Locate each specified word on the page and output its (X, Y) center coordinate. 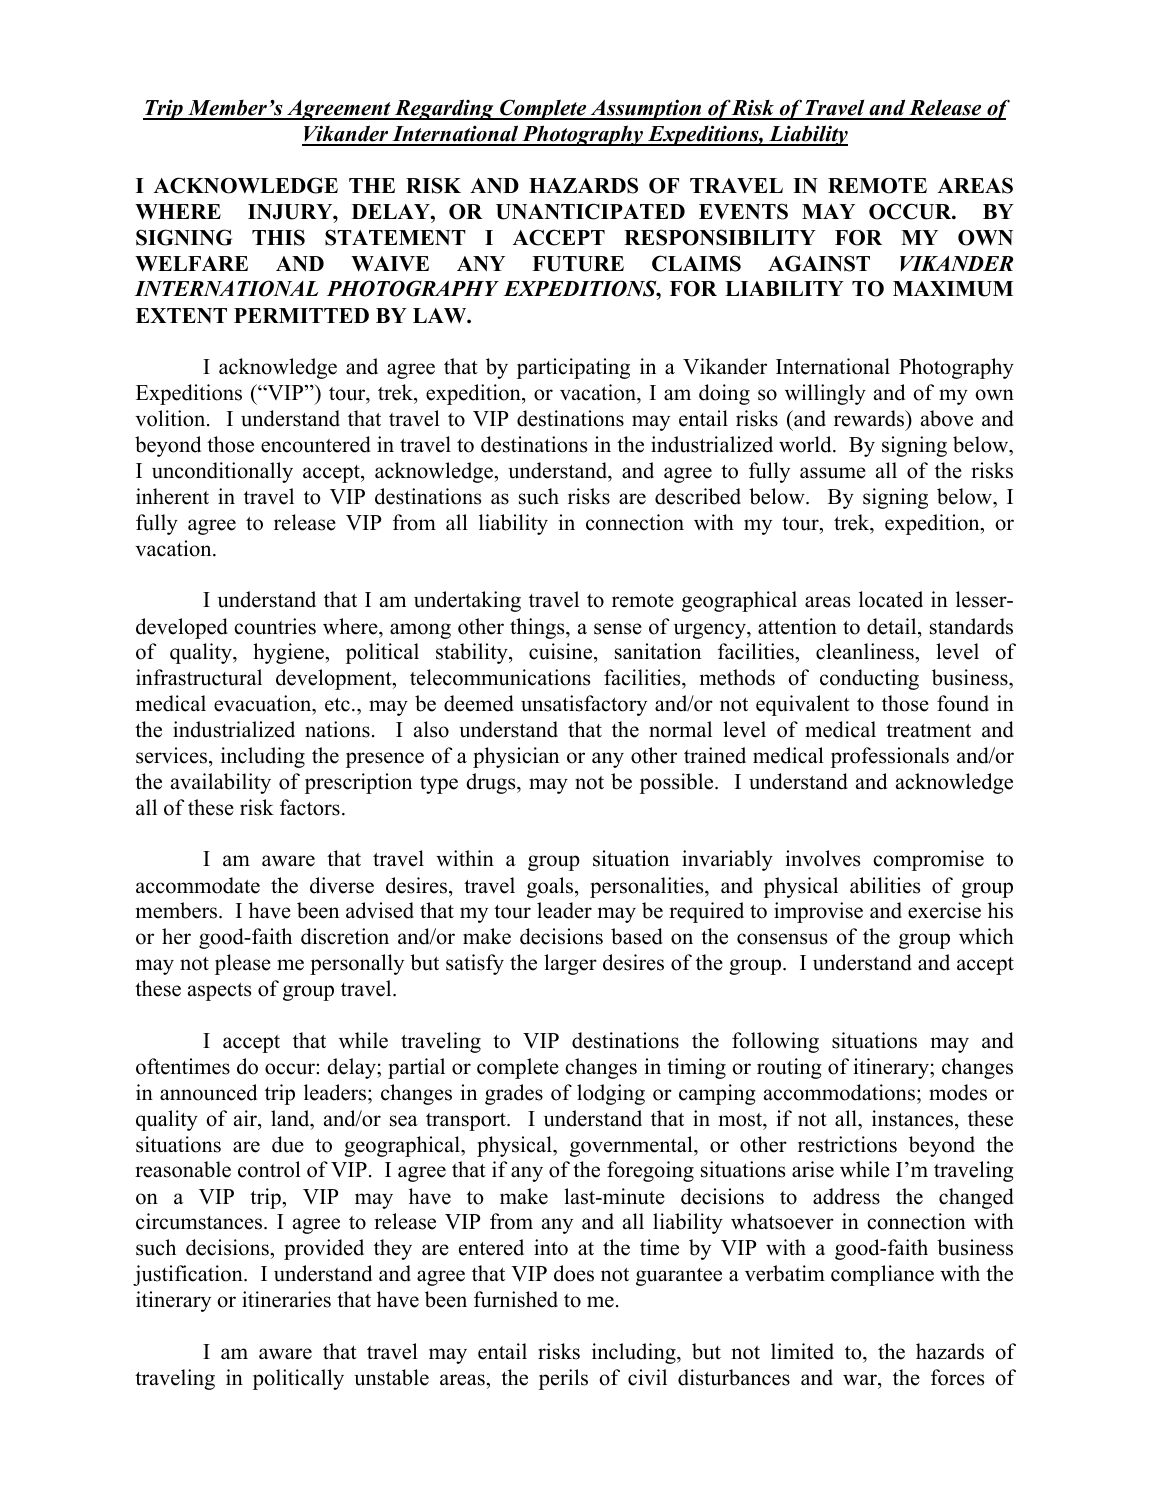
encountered (316, 444)
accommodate (198, 885)
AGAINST (819, 263)
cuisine (562, 651)
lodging (611, 1094)
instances (912, 1118)
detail (893, 626)
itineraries (286, 1299)
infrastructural (199, 677)
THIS (278, 237)
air (246, 1118)
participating (573, 368)
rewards (870, 418)
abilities (885, 885)
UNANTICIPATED (590, 211)
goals (551, 887)
